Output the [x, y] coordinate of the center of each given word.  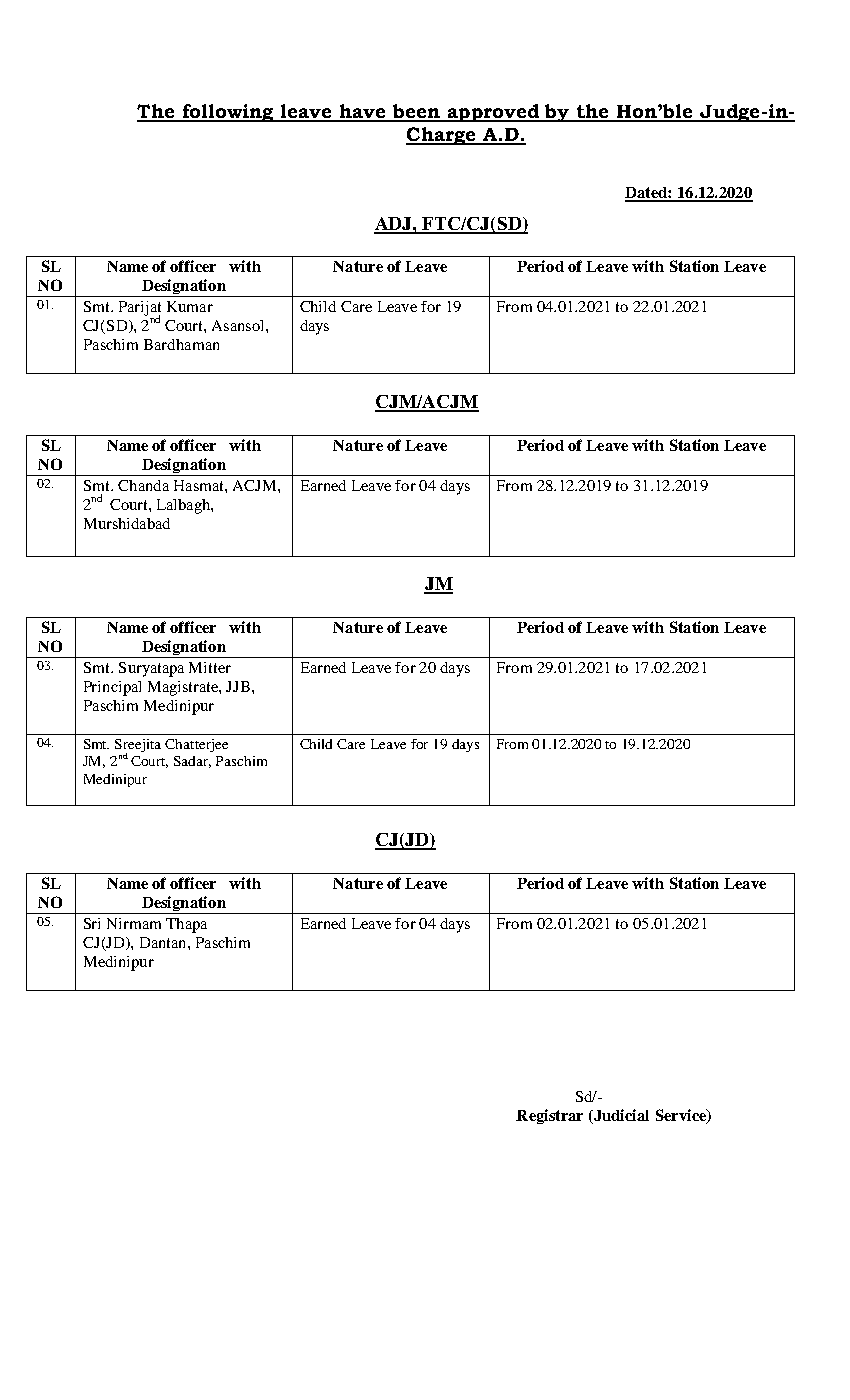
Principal [112, 688]
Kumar [190, 306]
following [228, 113]
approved [493, 113]
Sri [92, 923]
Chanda [143, 485]
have [363, 112]
